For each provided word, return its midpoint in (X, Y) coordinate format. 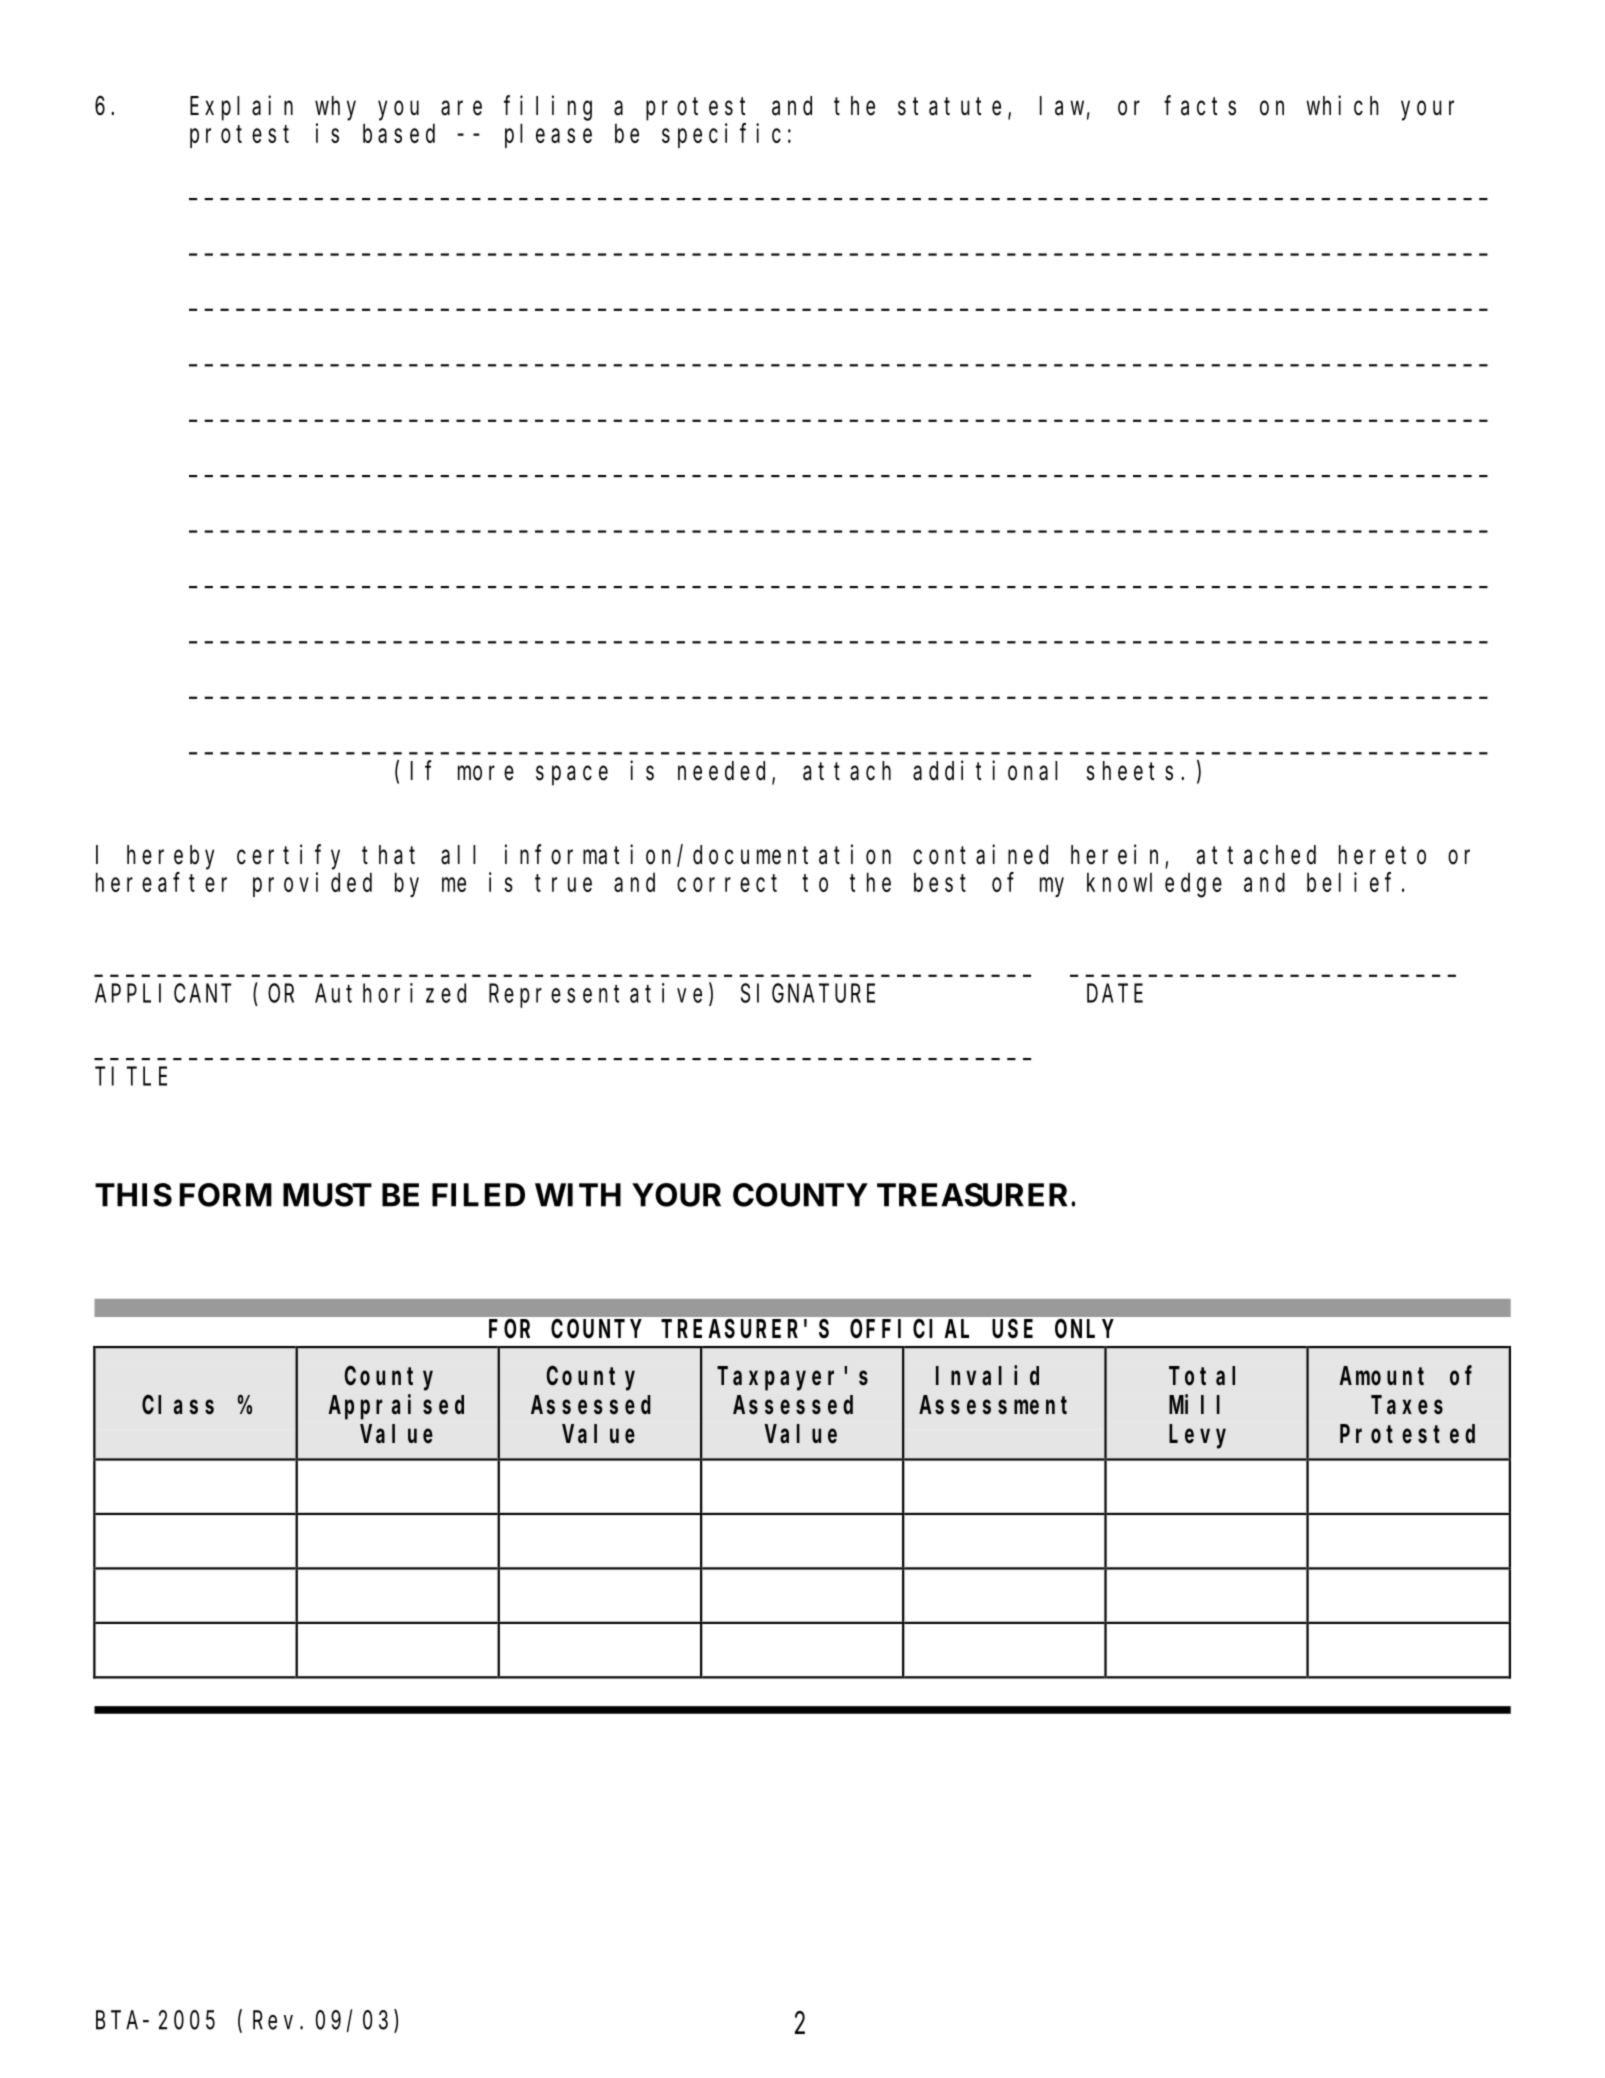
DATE (1115, 994)
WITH (578, 1195)
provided (312, 884)
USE (1012, 1330)
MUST (327, 1195)
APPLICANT (163, 994)
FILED (478, 1195)
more (486, 773)
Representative (595, 995)
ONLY (1084, 1329)
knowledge (1154, 885)
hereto (1382, 855)
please (548, 136)
